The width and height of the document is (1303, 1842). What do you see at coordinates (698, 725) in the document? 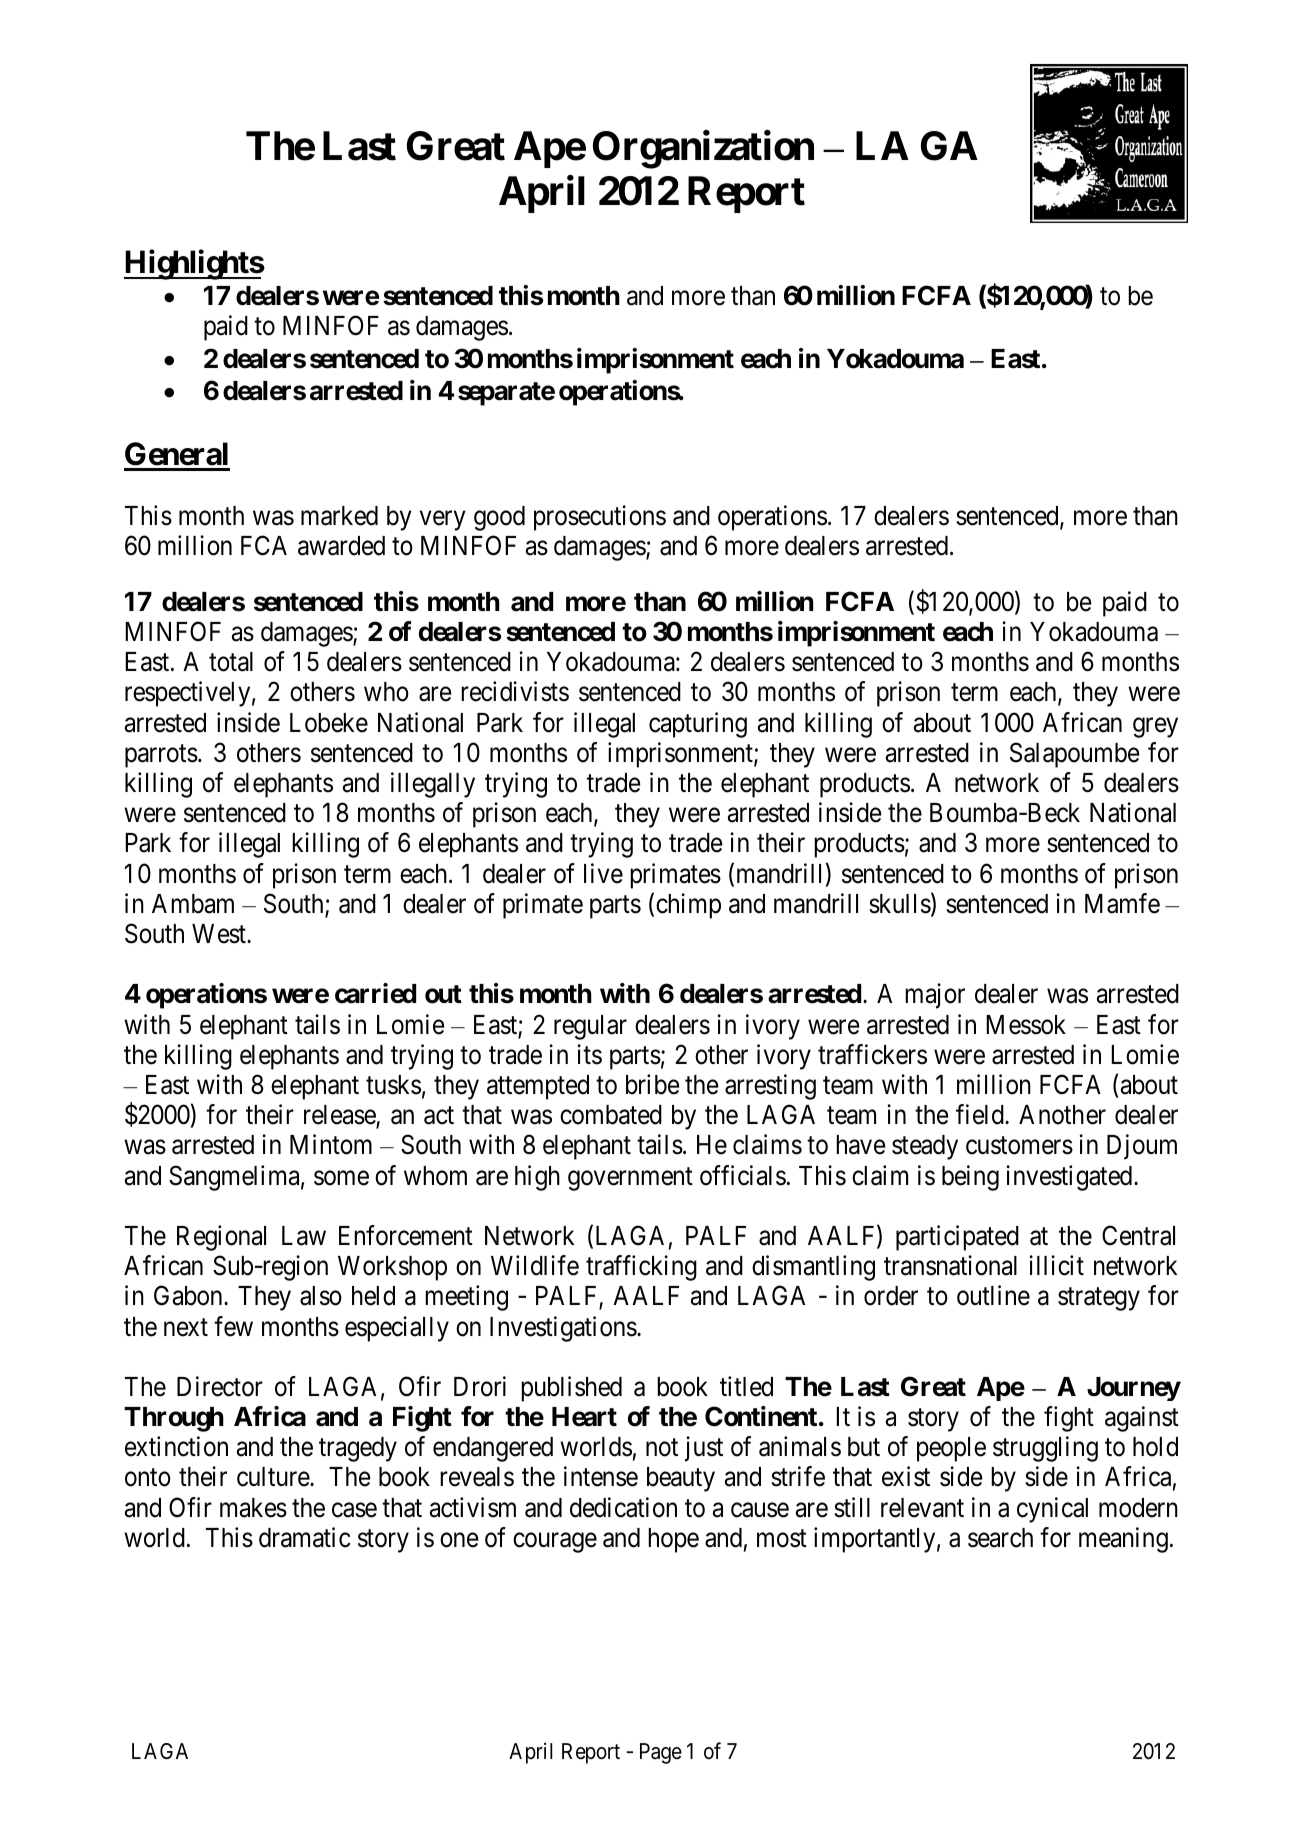
I see `capturing` at bounding box center [698, 725].
